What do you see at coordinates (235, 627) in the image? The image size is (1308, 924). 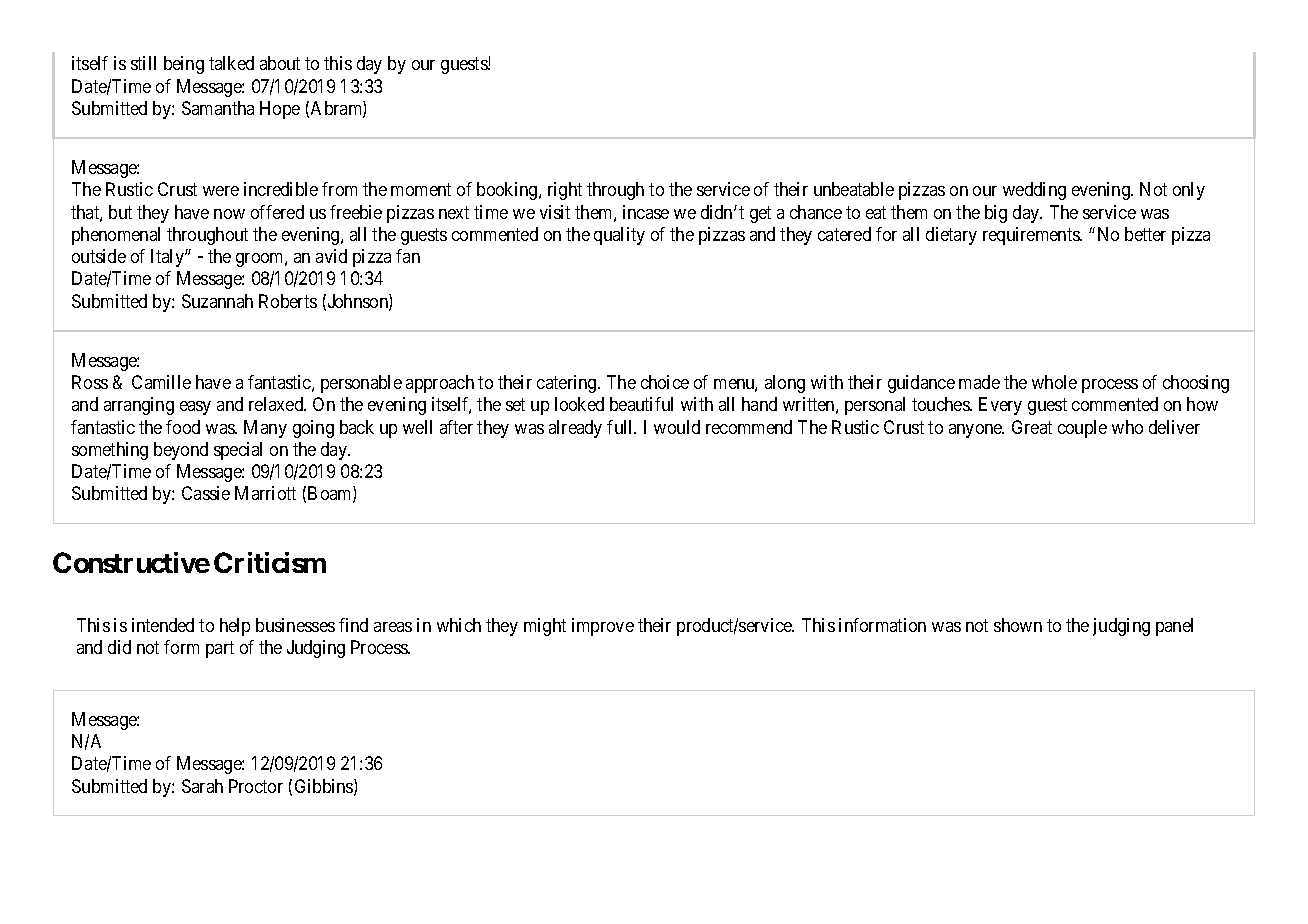 I see `help` at bounding box center [235, 627].
